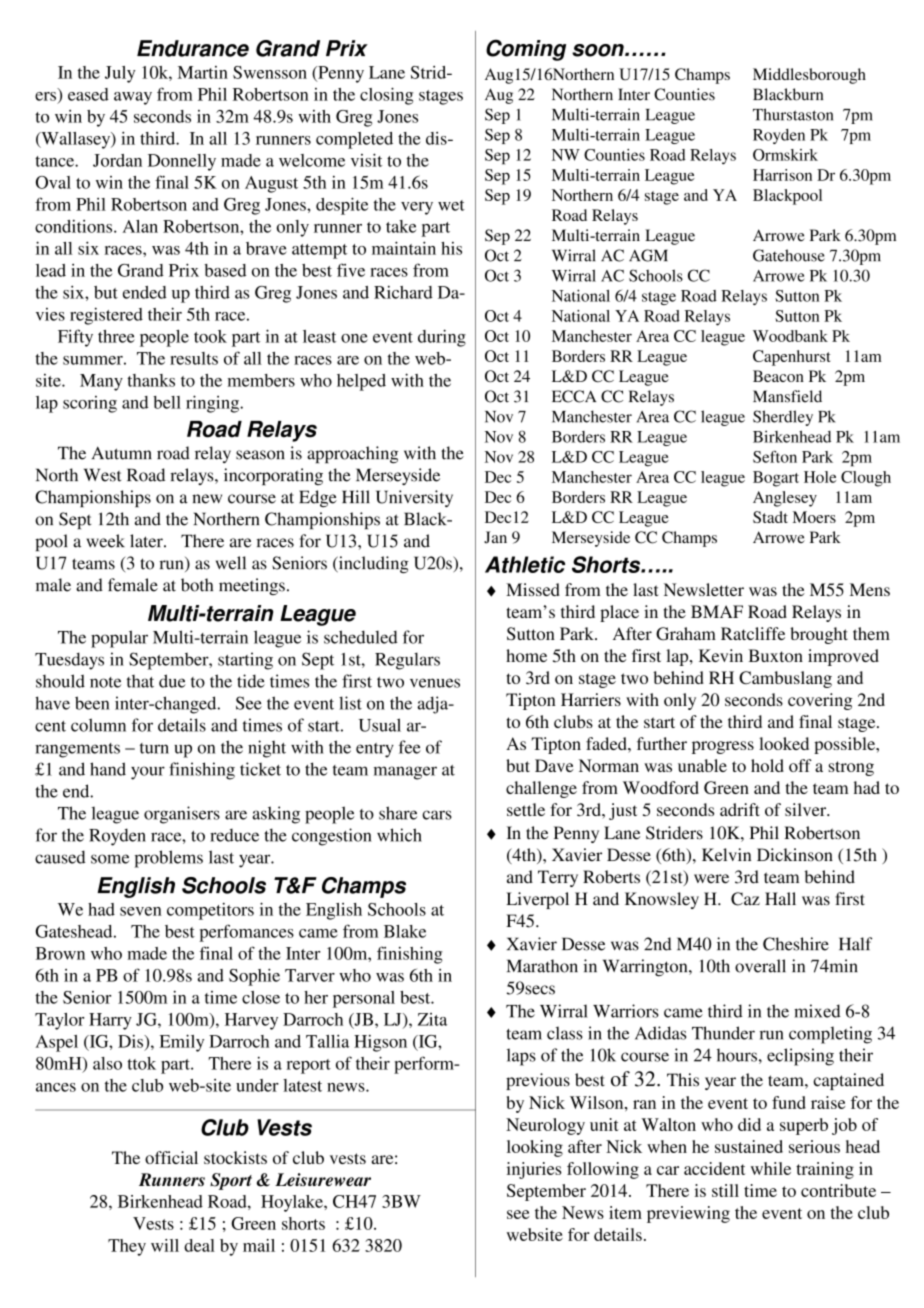 The height and width of the image is (1308, 924). Describe the element at coordinates (414, 498) in the image. I see `University` at that location.
